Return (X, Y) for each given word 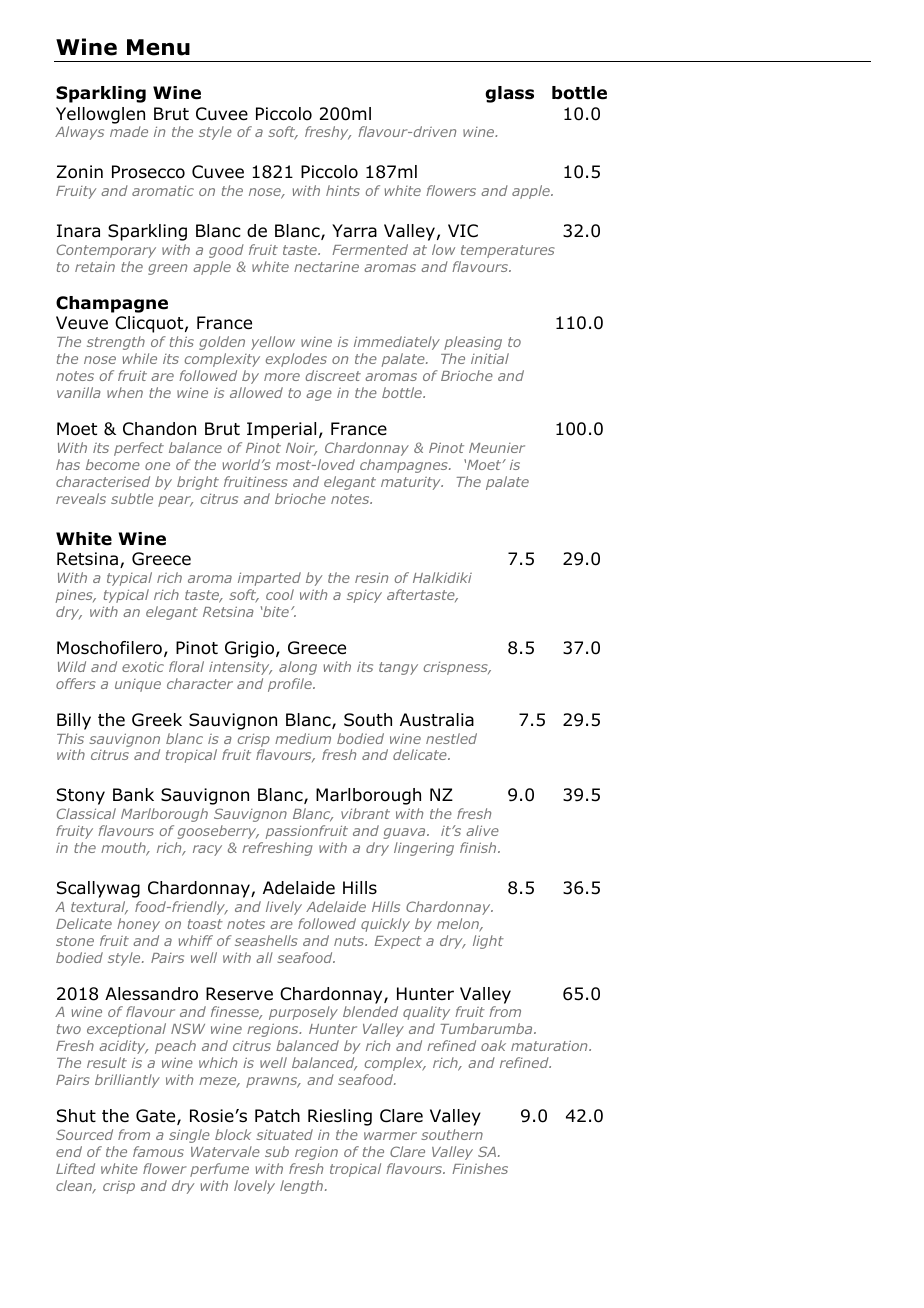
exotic (143, 667)
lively (284, 908)
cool (280, 594)
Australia (437, 720)
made (129, 131)
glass (509, 94)
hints (343, 190)
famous (158, 1151)
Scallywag (98, 889)
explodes (296, 360)
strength (116, 343)
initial (490, 358)
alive (482, 830)
